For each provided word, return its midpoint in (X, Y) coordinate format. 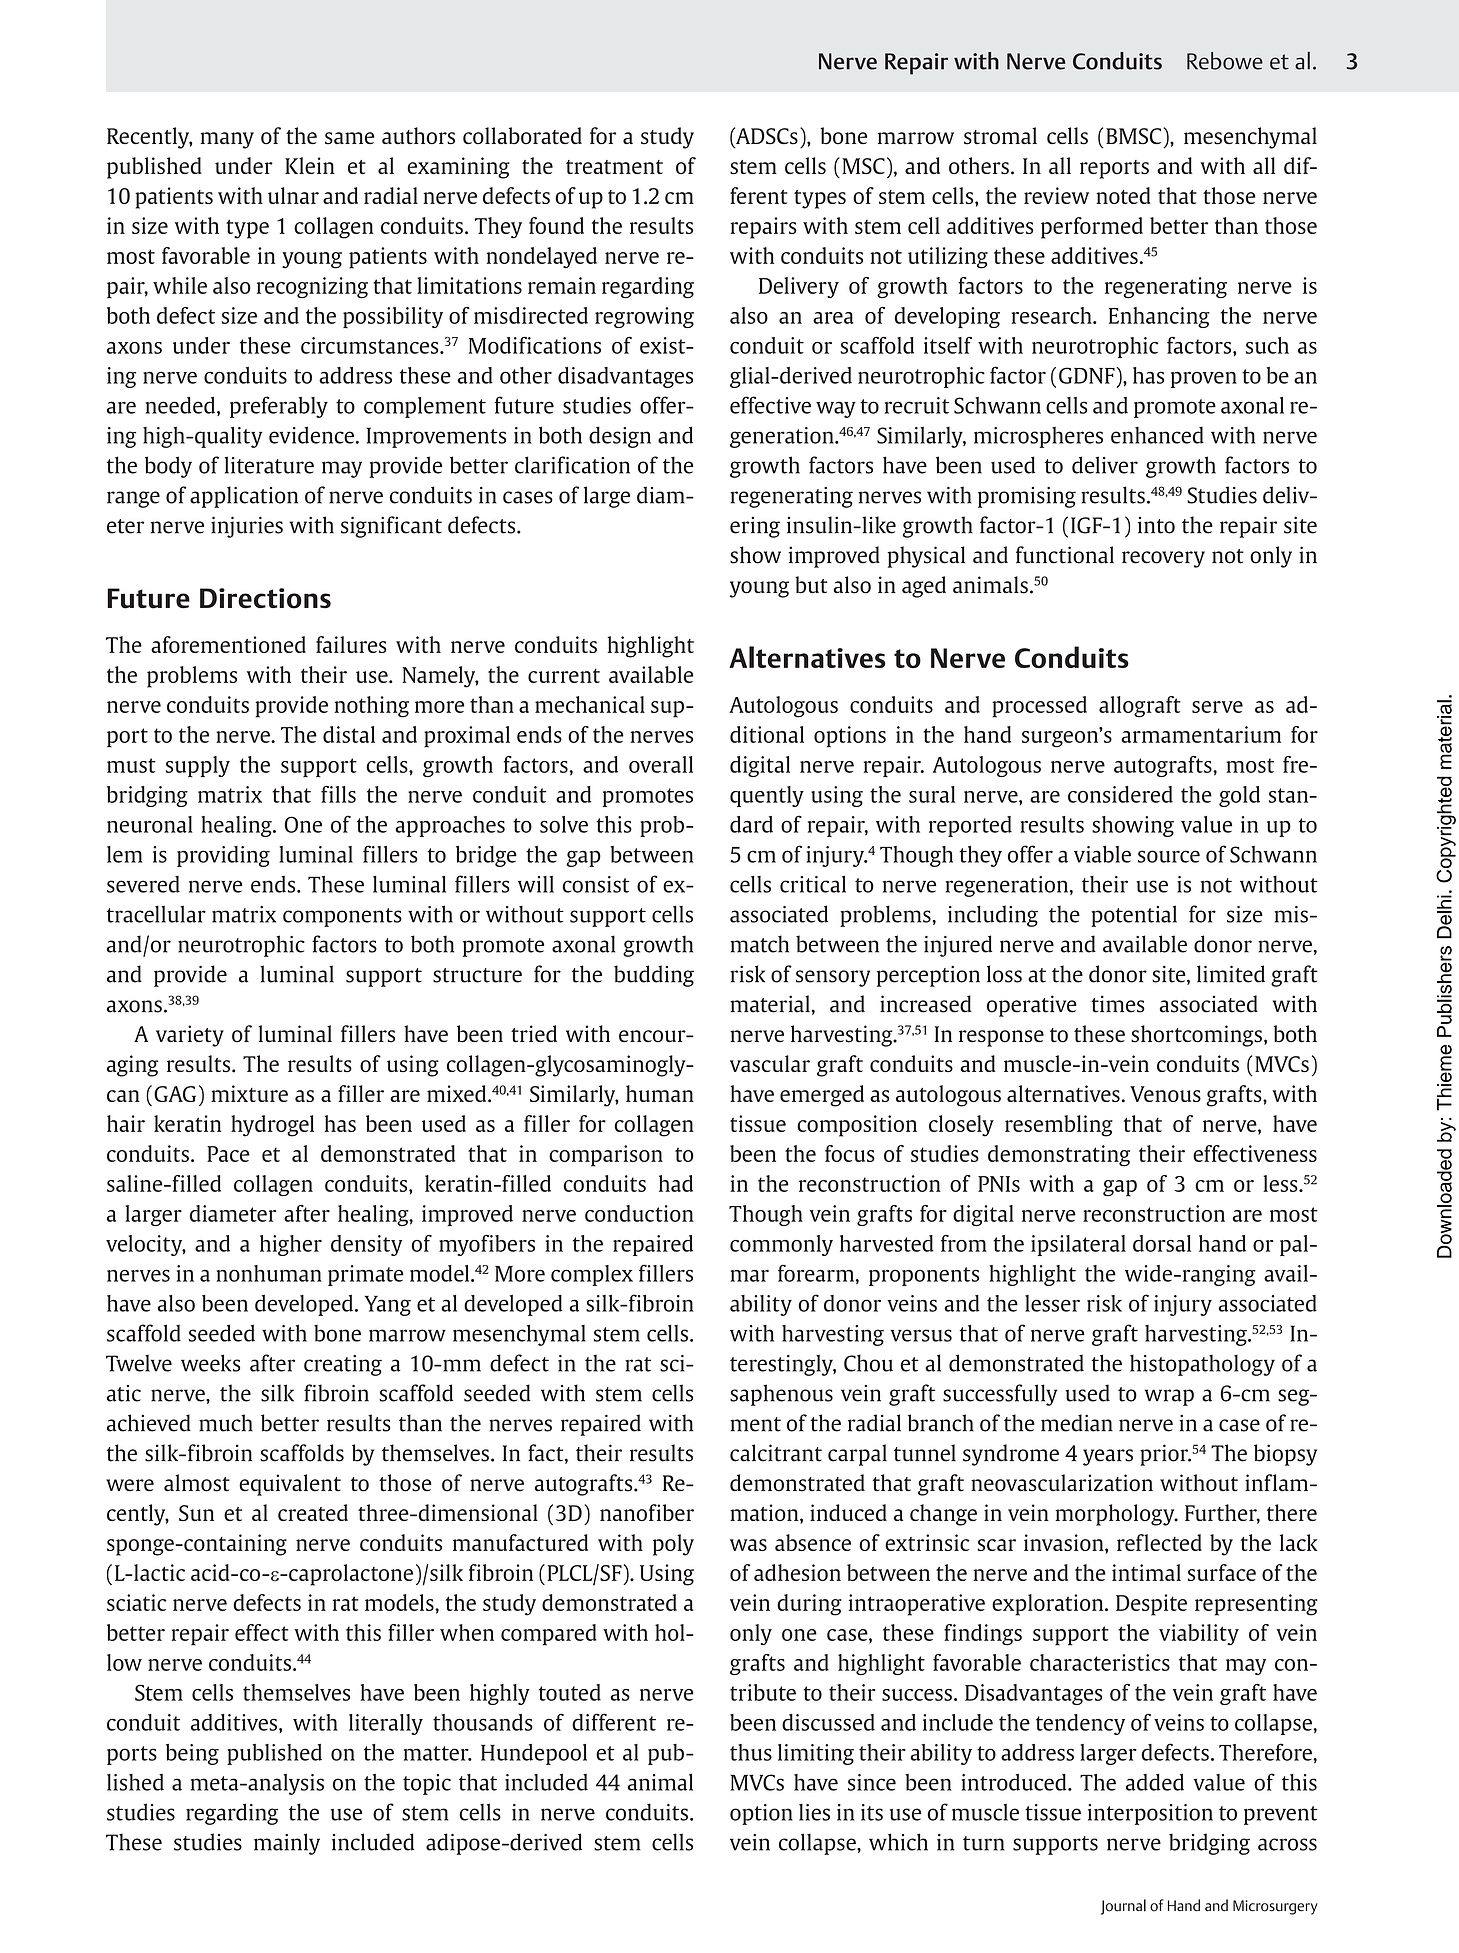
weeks (210, 1363)
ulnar (293, 195)
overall (661, 764)
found (556, 225)
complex (592, 1275)
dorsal (1162, 1243)
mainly (287, 1844)
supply (198, 766)
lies (814, 1812)
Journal (1123, 1907)
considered (1120, 794)
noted (1123, 195)
